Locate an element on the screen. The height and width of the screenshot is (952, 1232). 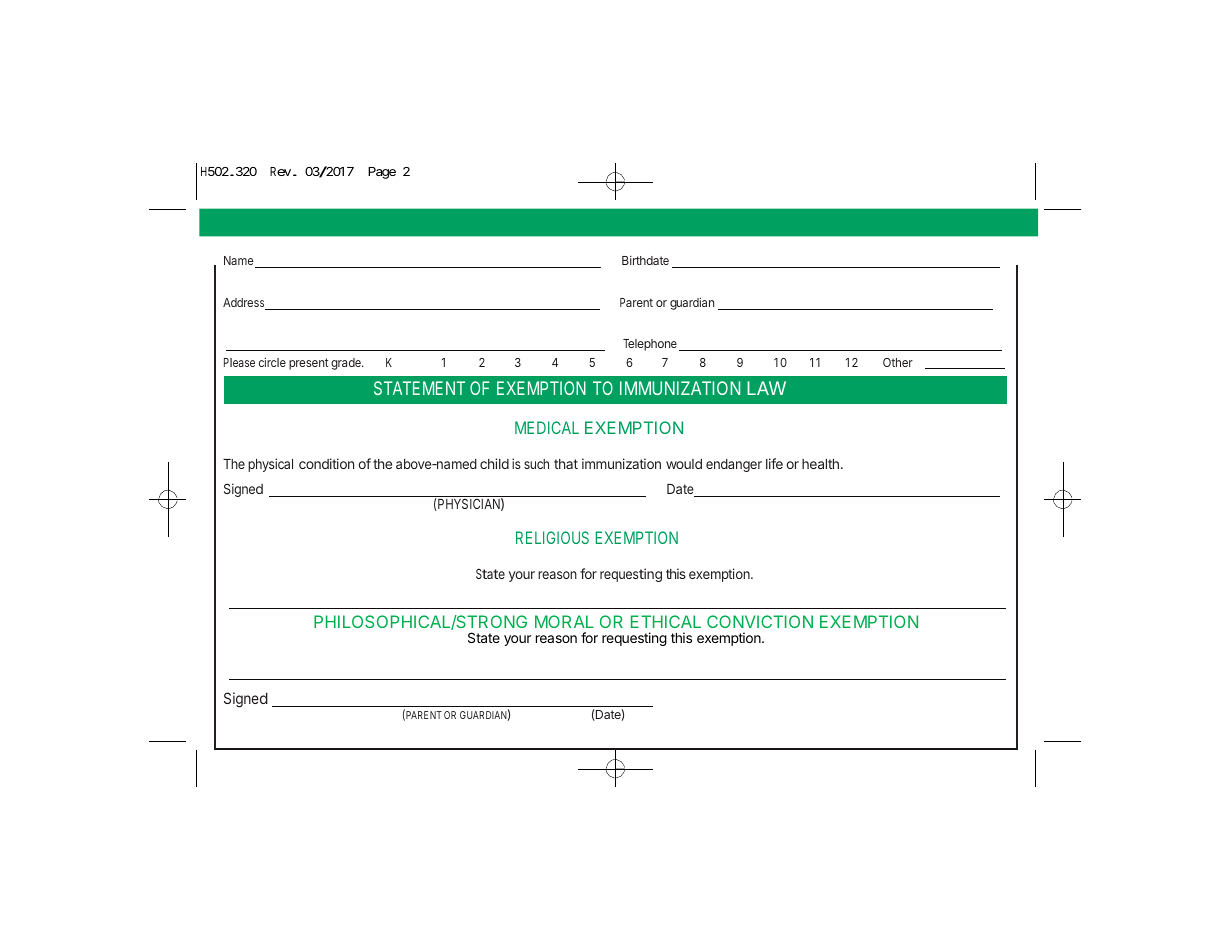
ETHICAL is located at coordinates (666, 621).
